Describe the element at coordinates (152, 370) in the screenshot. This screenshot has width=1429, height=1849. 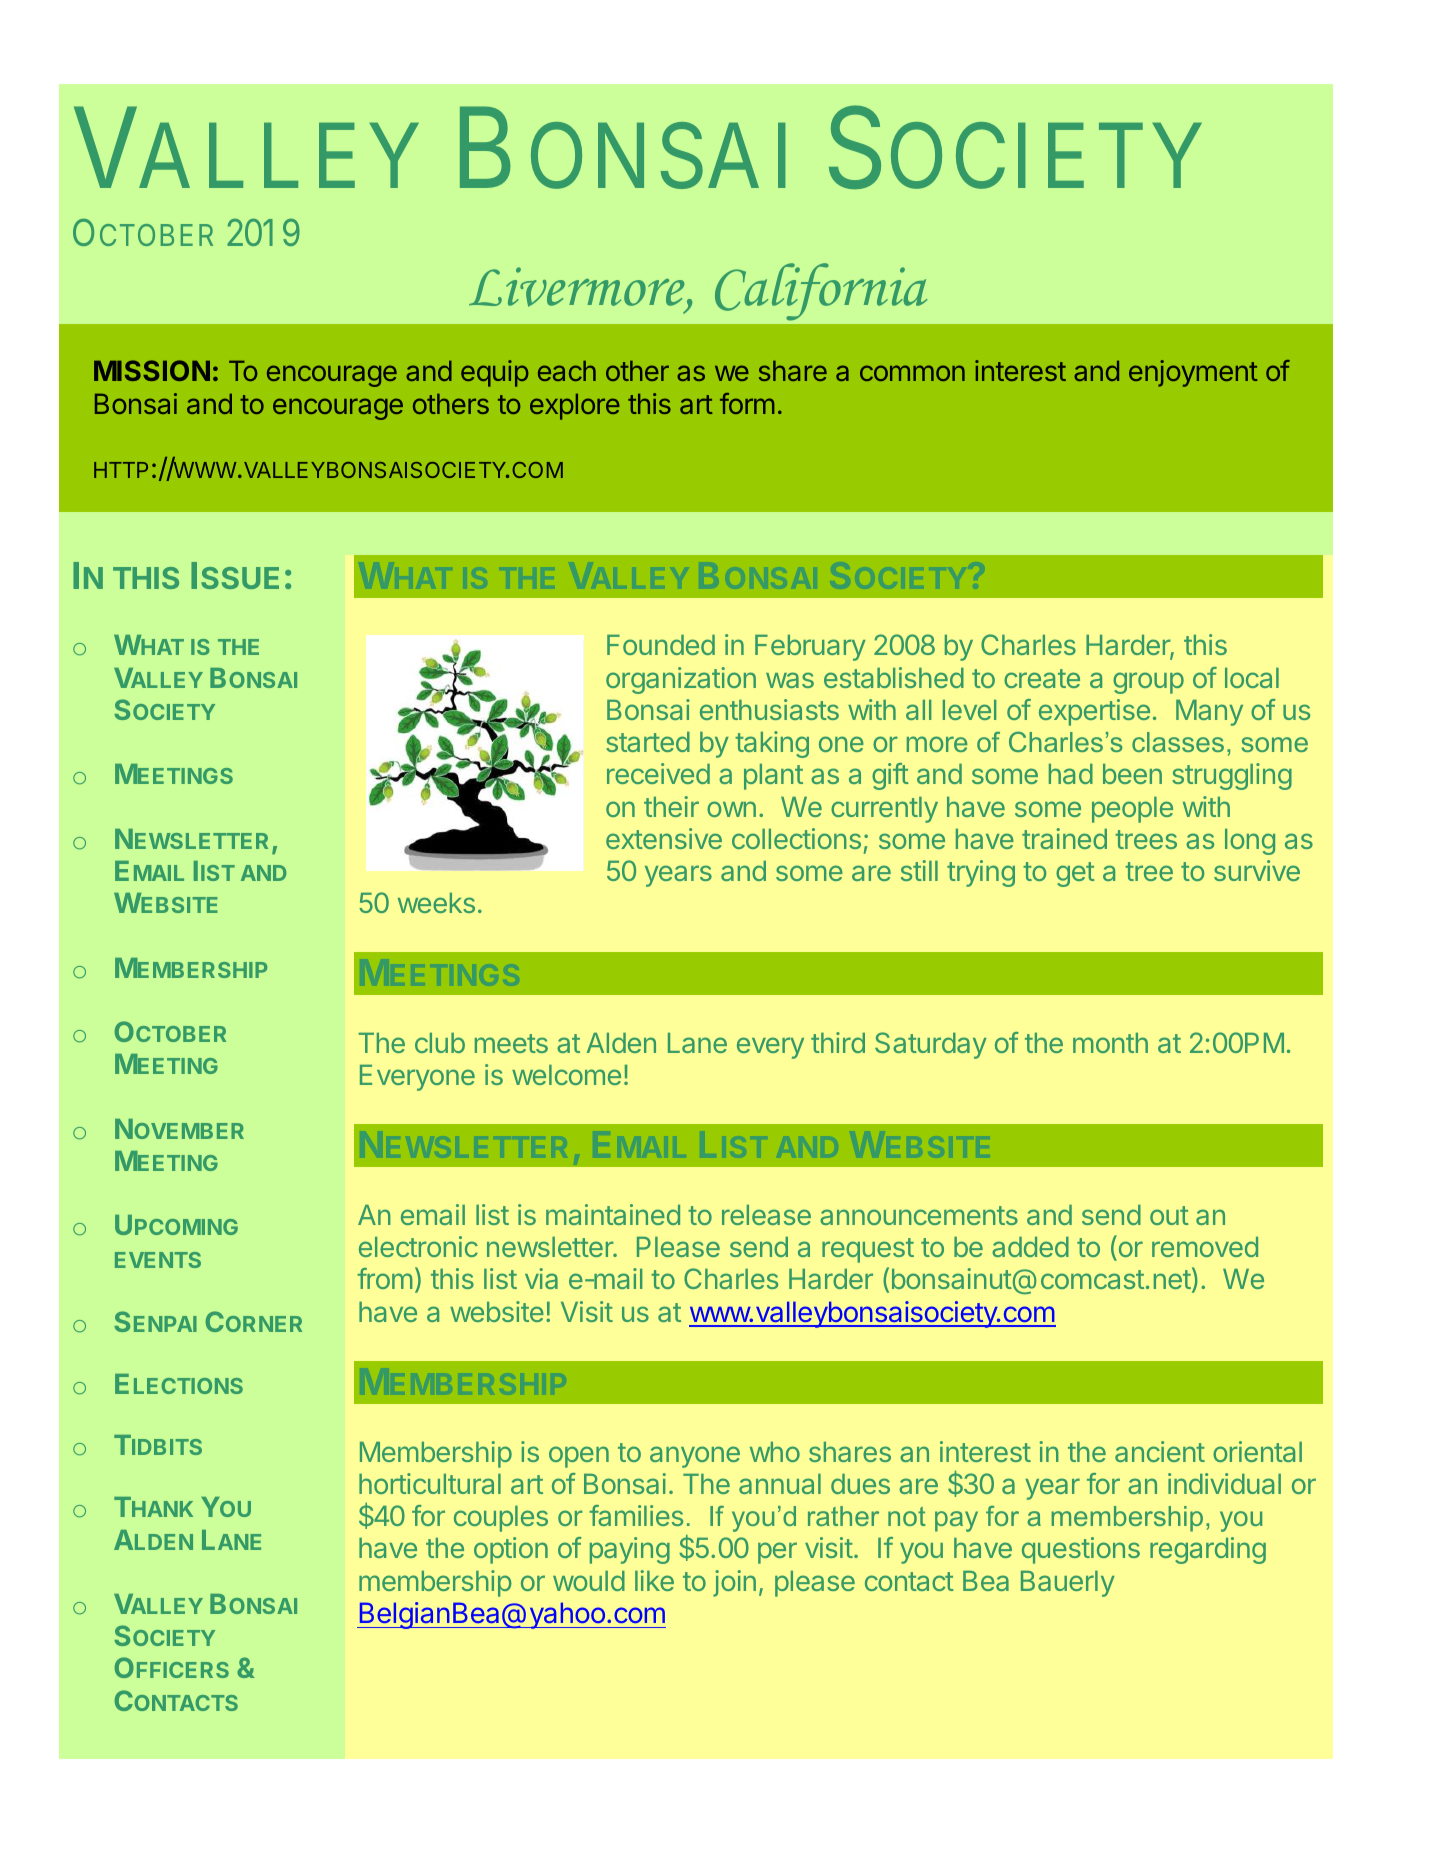
I see `MISSION` at that location.
